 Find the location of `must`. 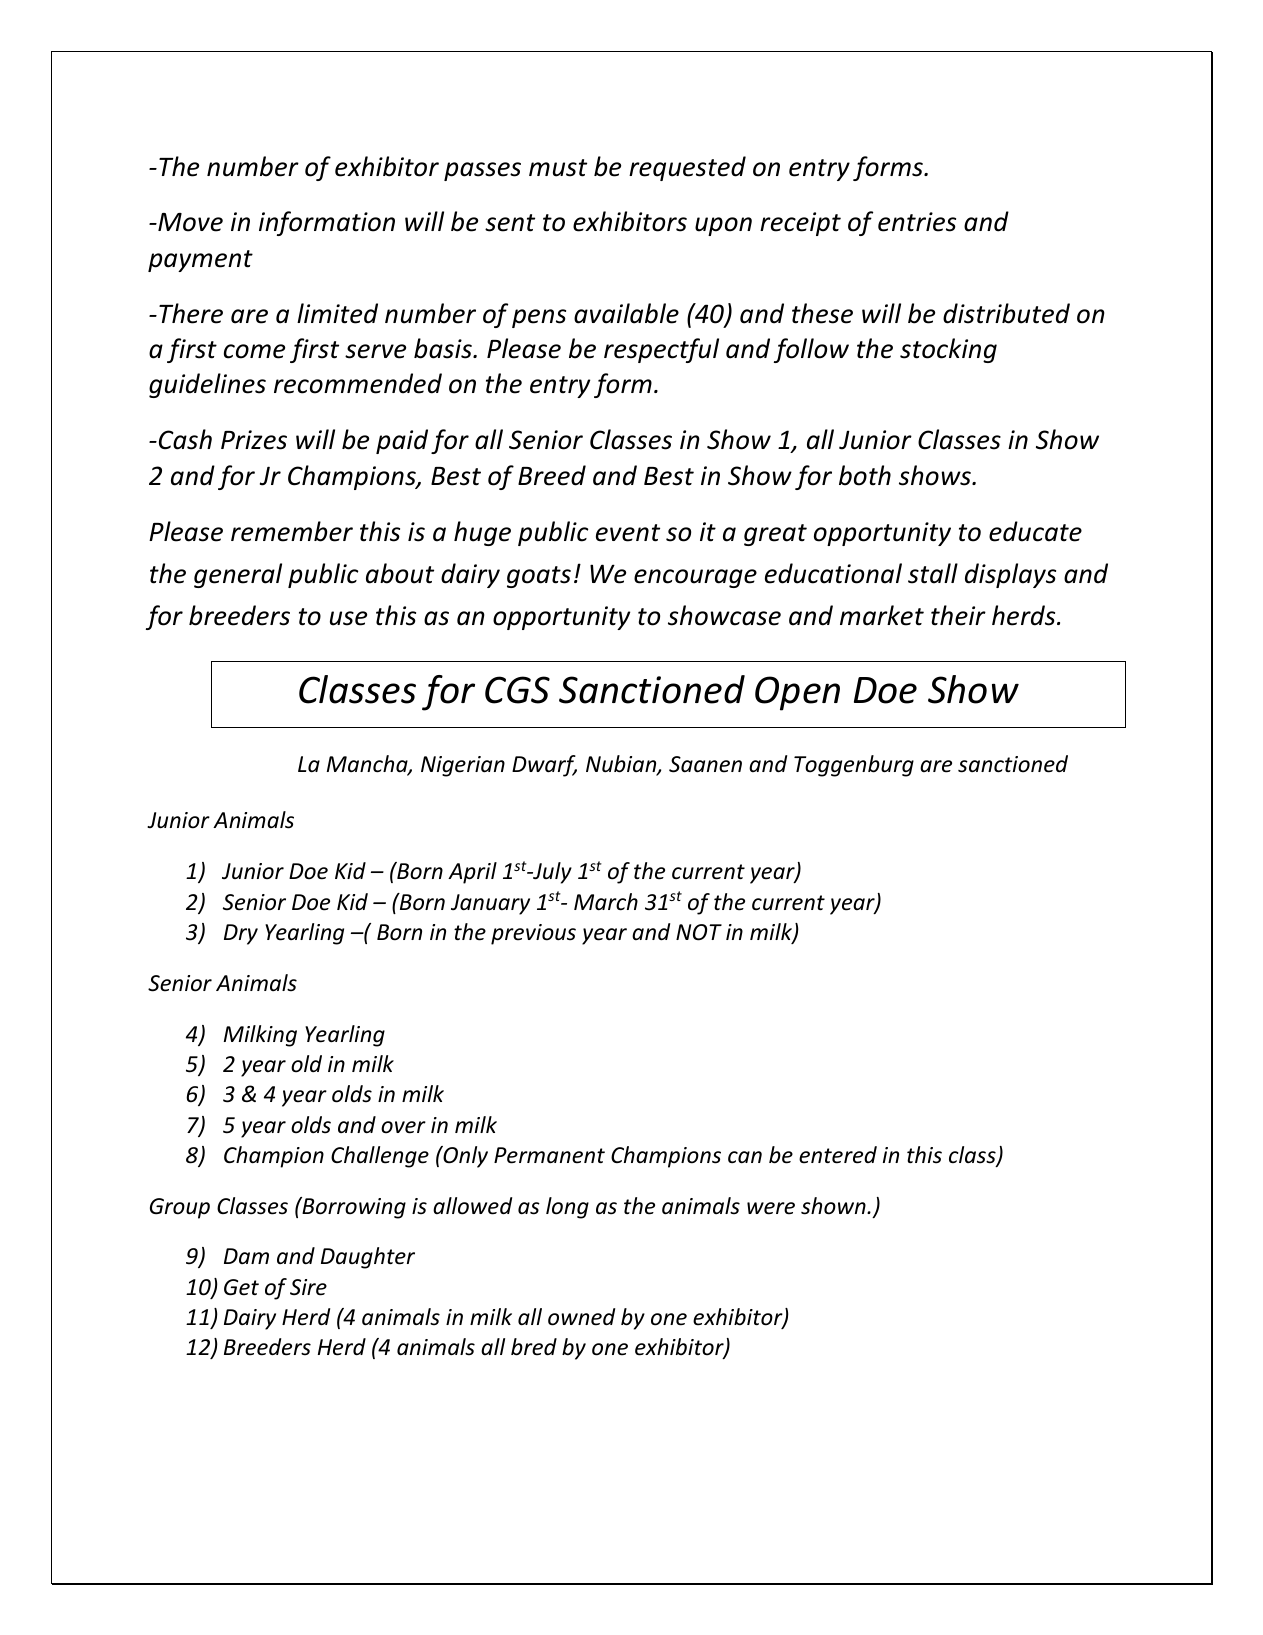

must is located at coordinates (558, 168).
